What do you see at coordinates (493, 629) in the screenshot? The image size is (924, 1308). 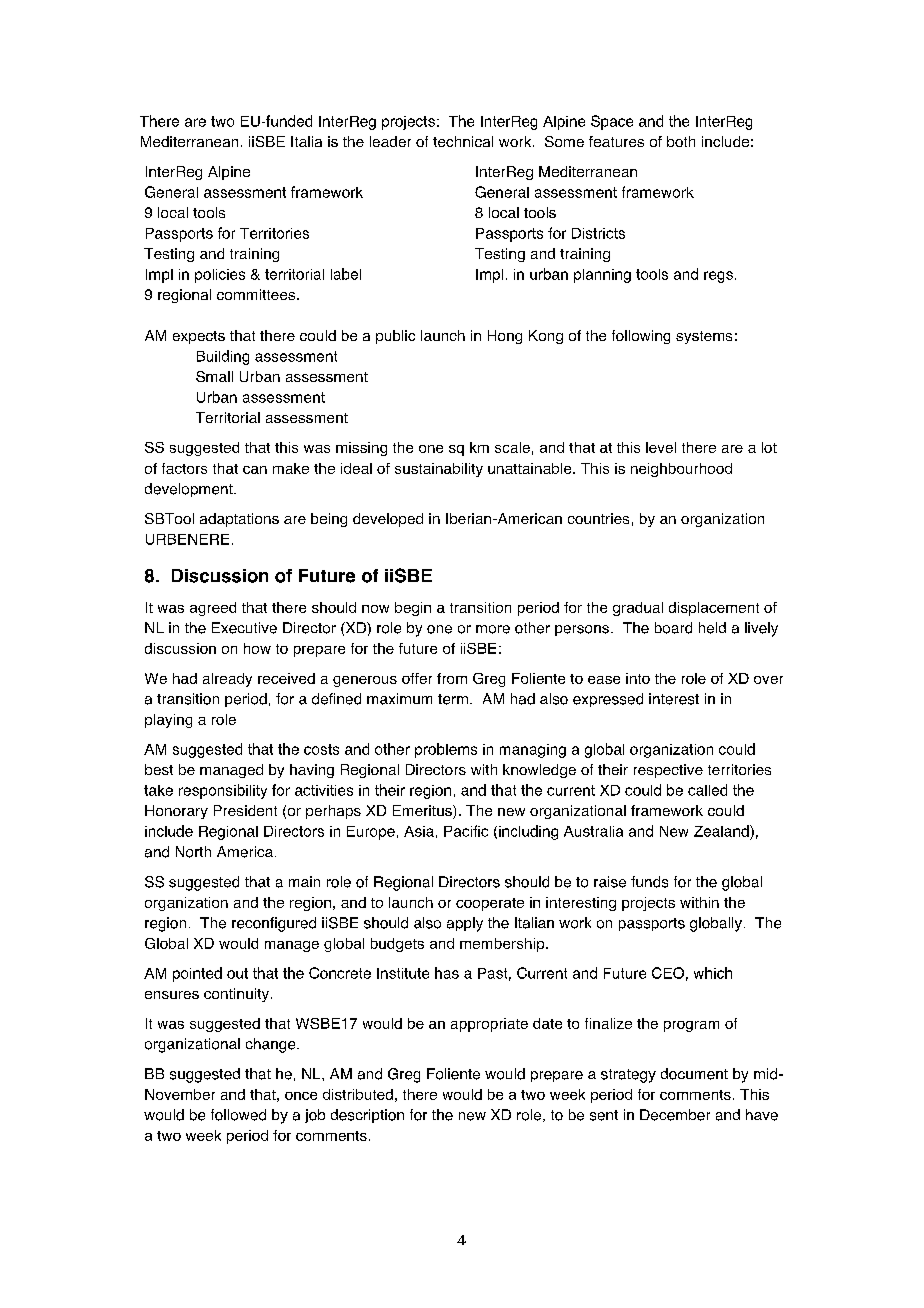 I see `more` at bounding box center [493, 629].
